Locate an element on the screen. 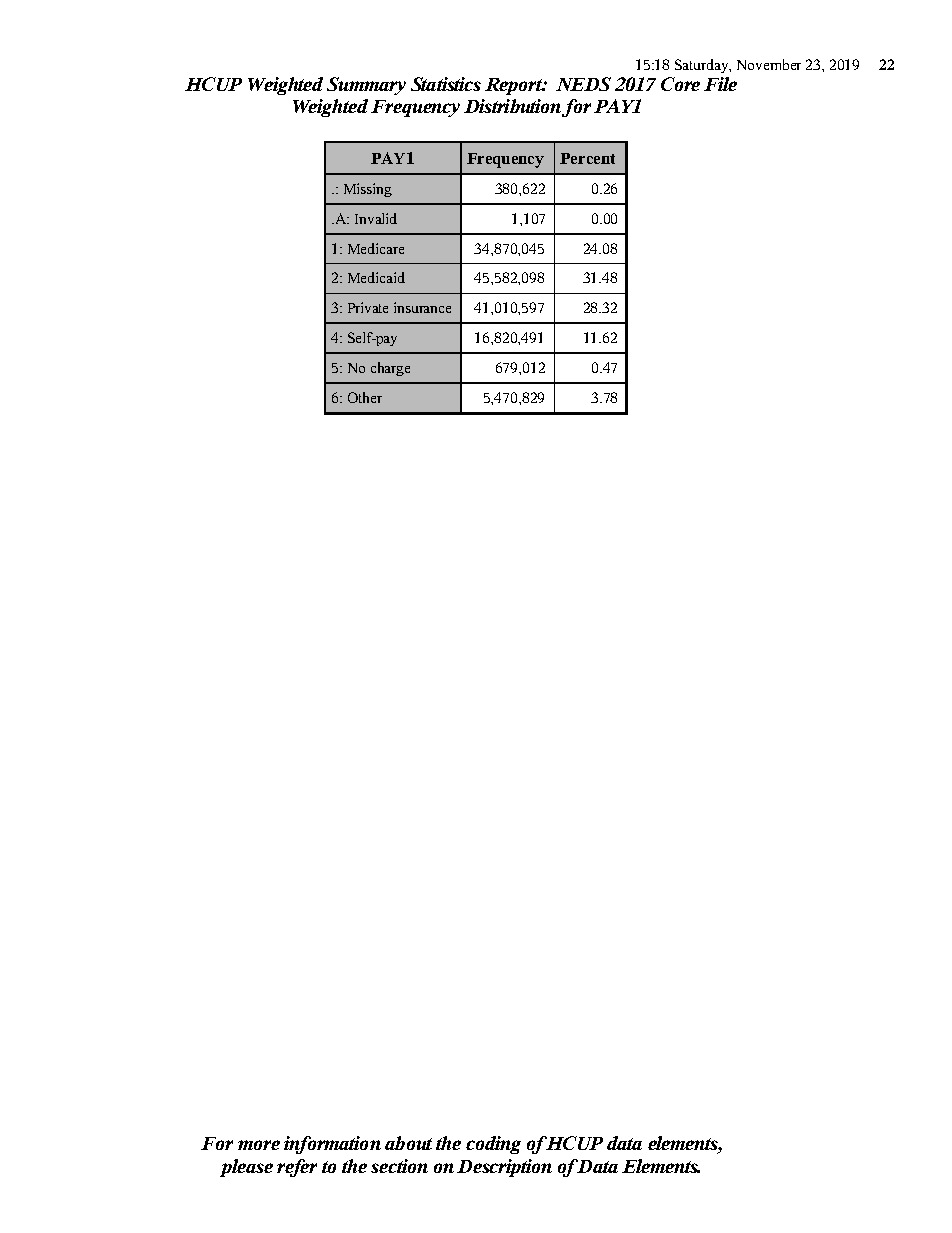 The image size is (952, 1233). Private is located at coordinates (368, 307).
